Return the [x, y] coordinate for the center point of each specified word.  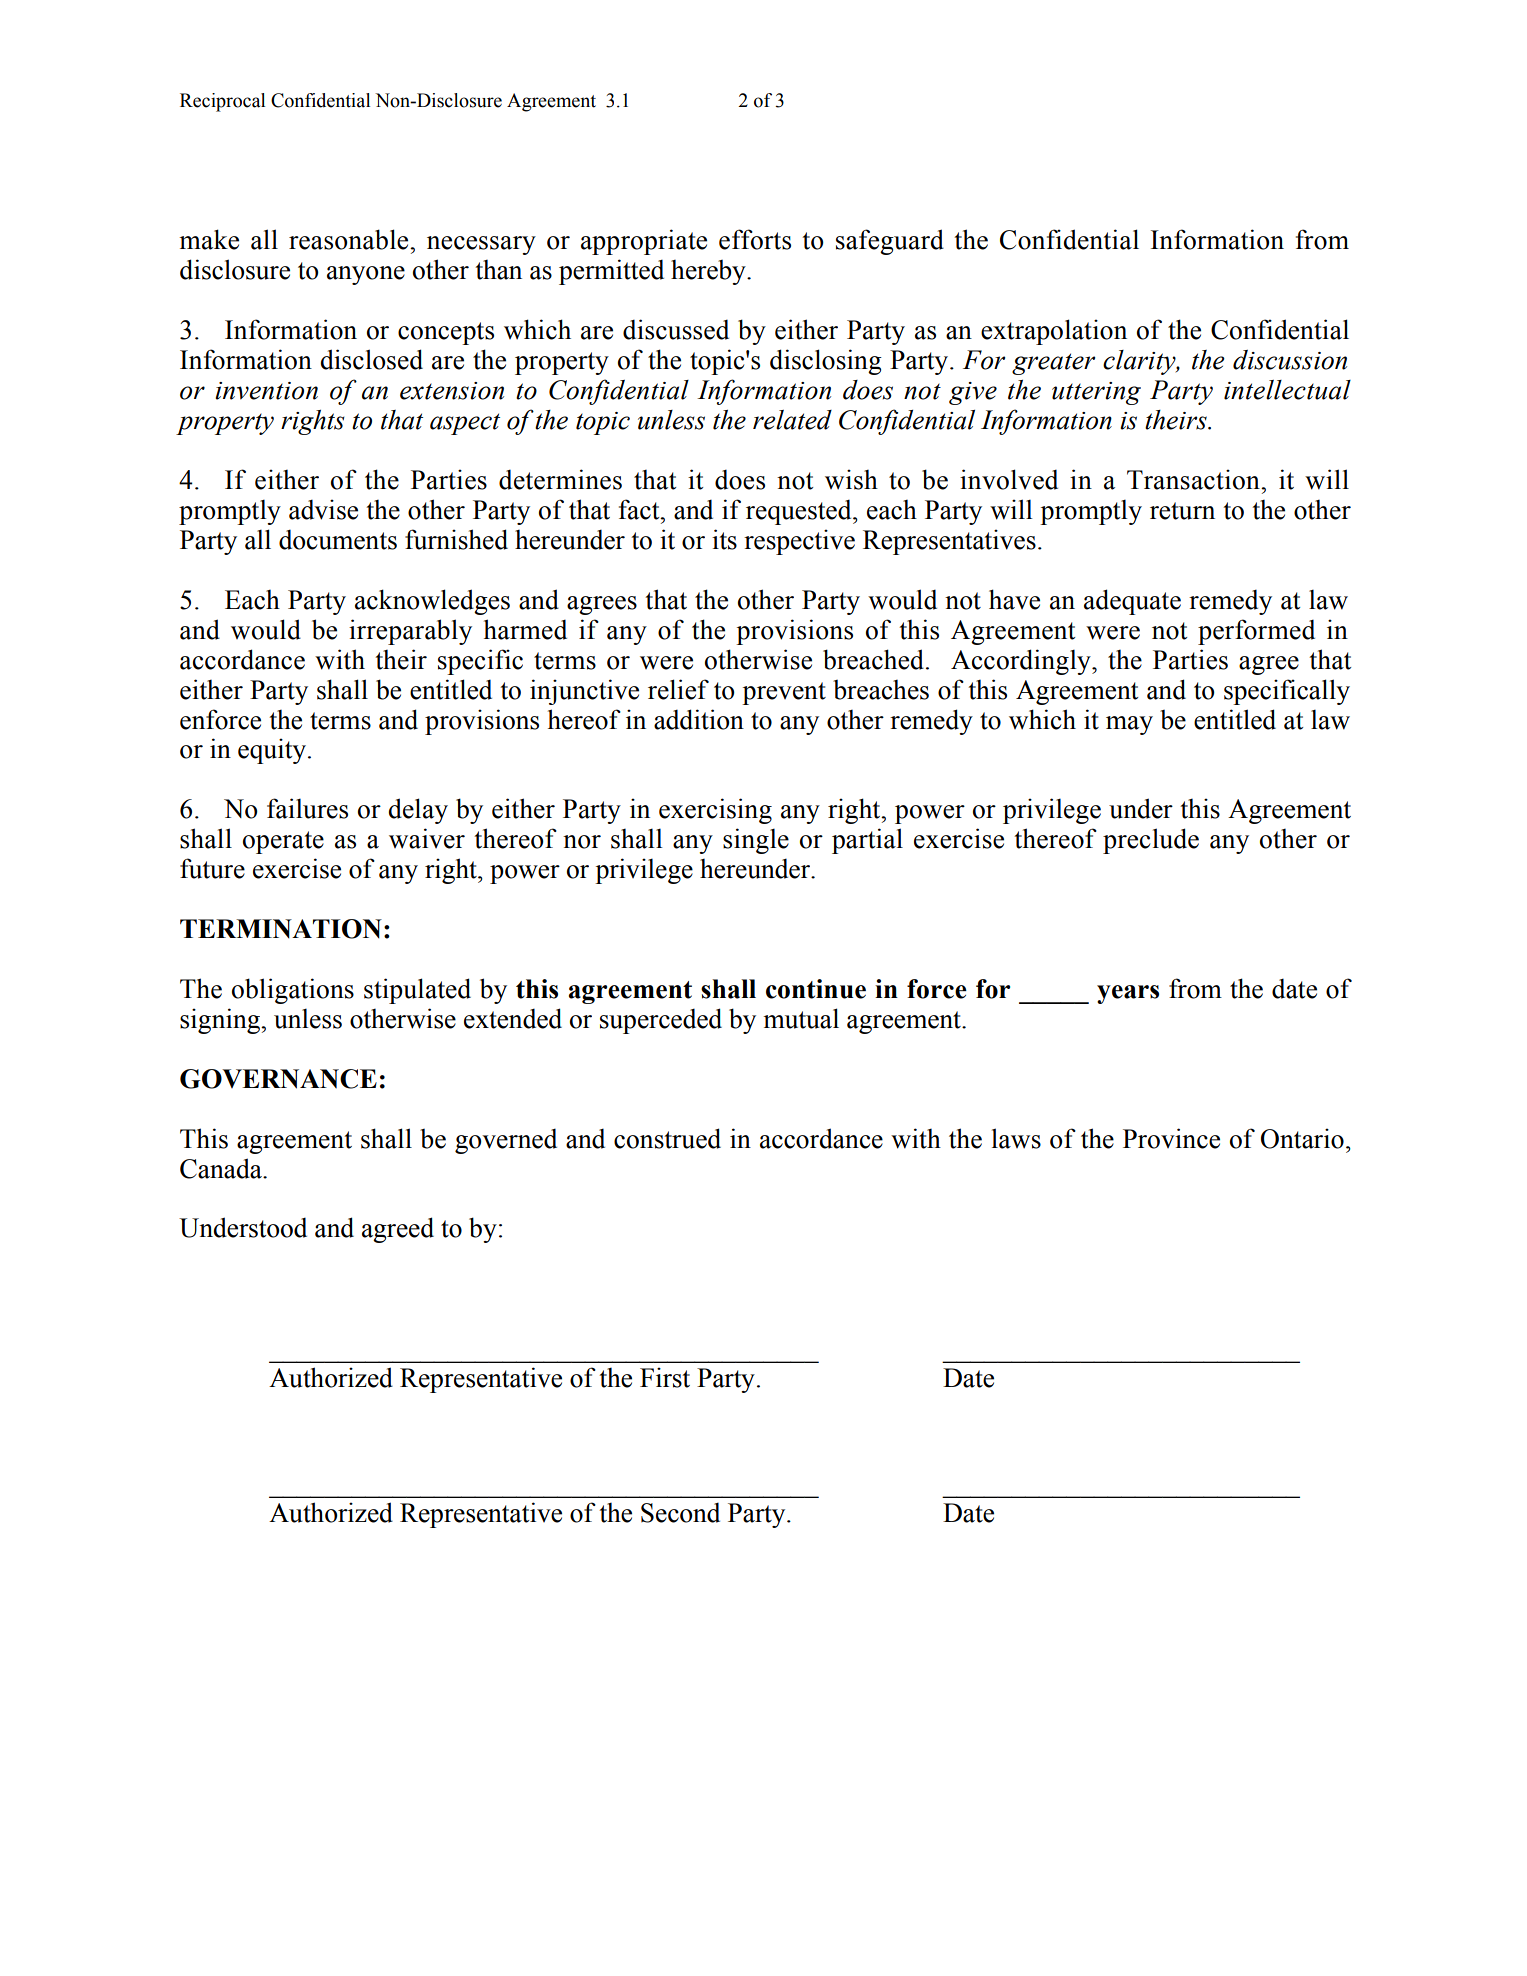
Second [680, 1512]
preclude [1151, 841]
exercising [715, 811]
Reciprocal [222, 102]
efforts [755, 239]
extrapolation [1054, 332]
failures [307, 808]
